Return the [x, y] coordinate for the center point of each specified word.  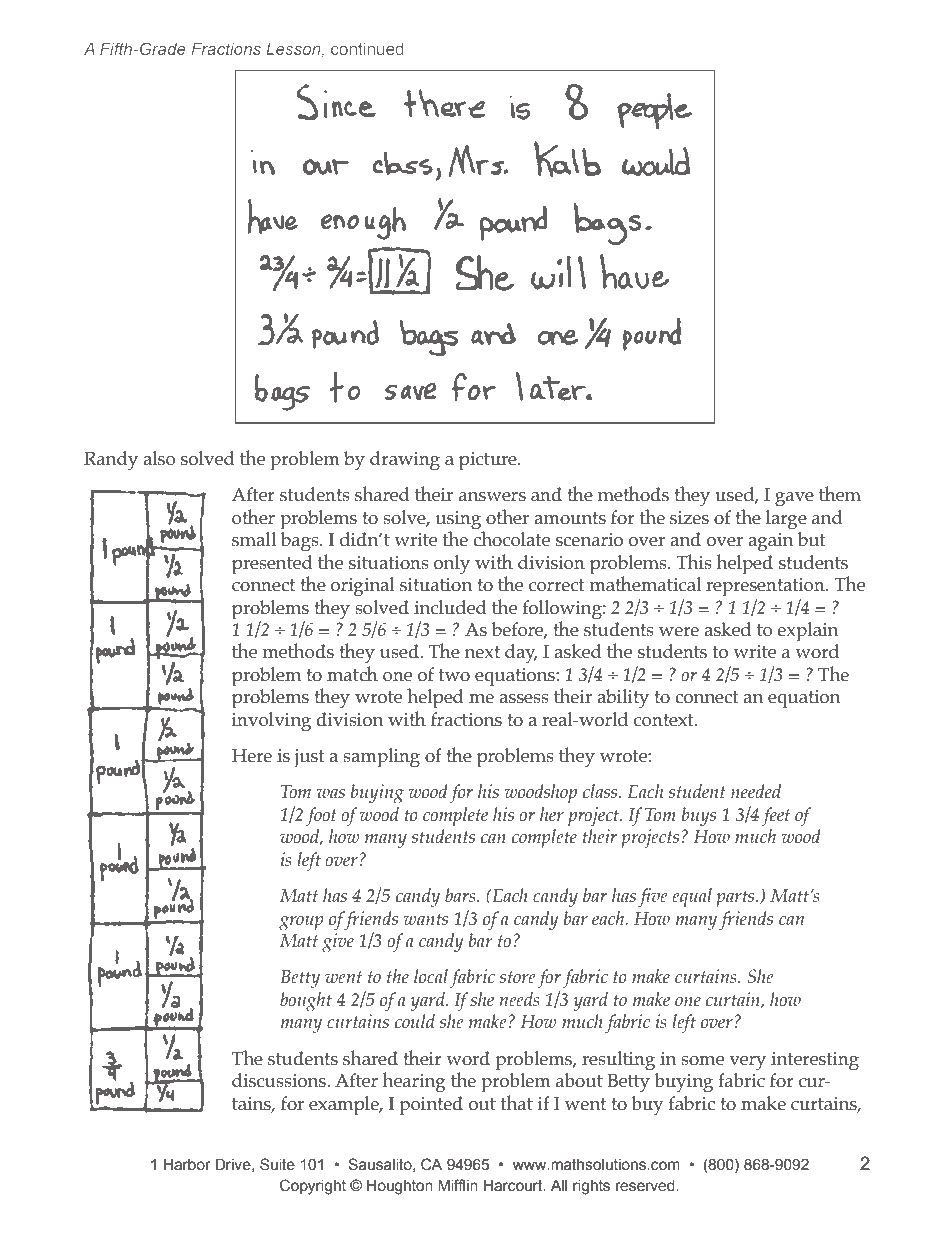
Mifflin [458, 1185]
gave [794, 499]
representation [766, 587]
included [450, 607]
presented [272, 565]
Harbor [187, 1165]
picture [489, 461]
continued [367, 49]
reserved [646, 1186]
